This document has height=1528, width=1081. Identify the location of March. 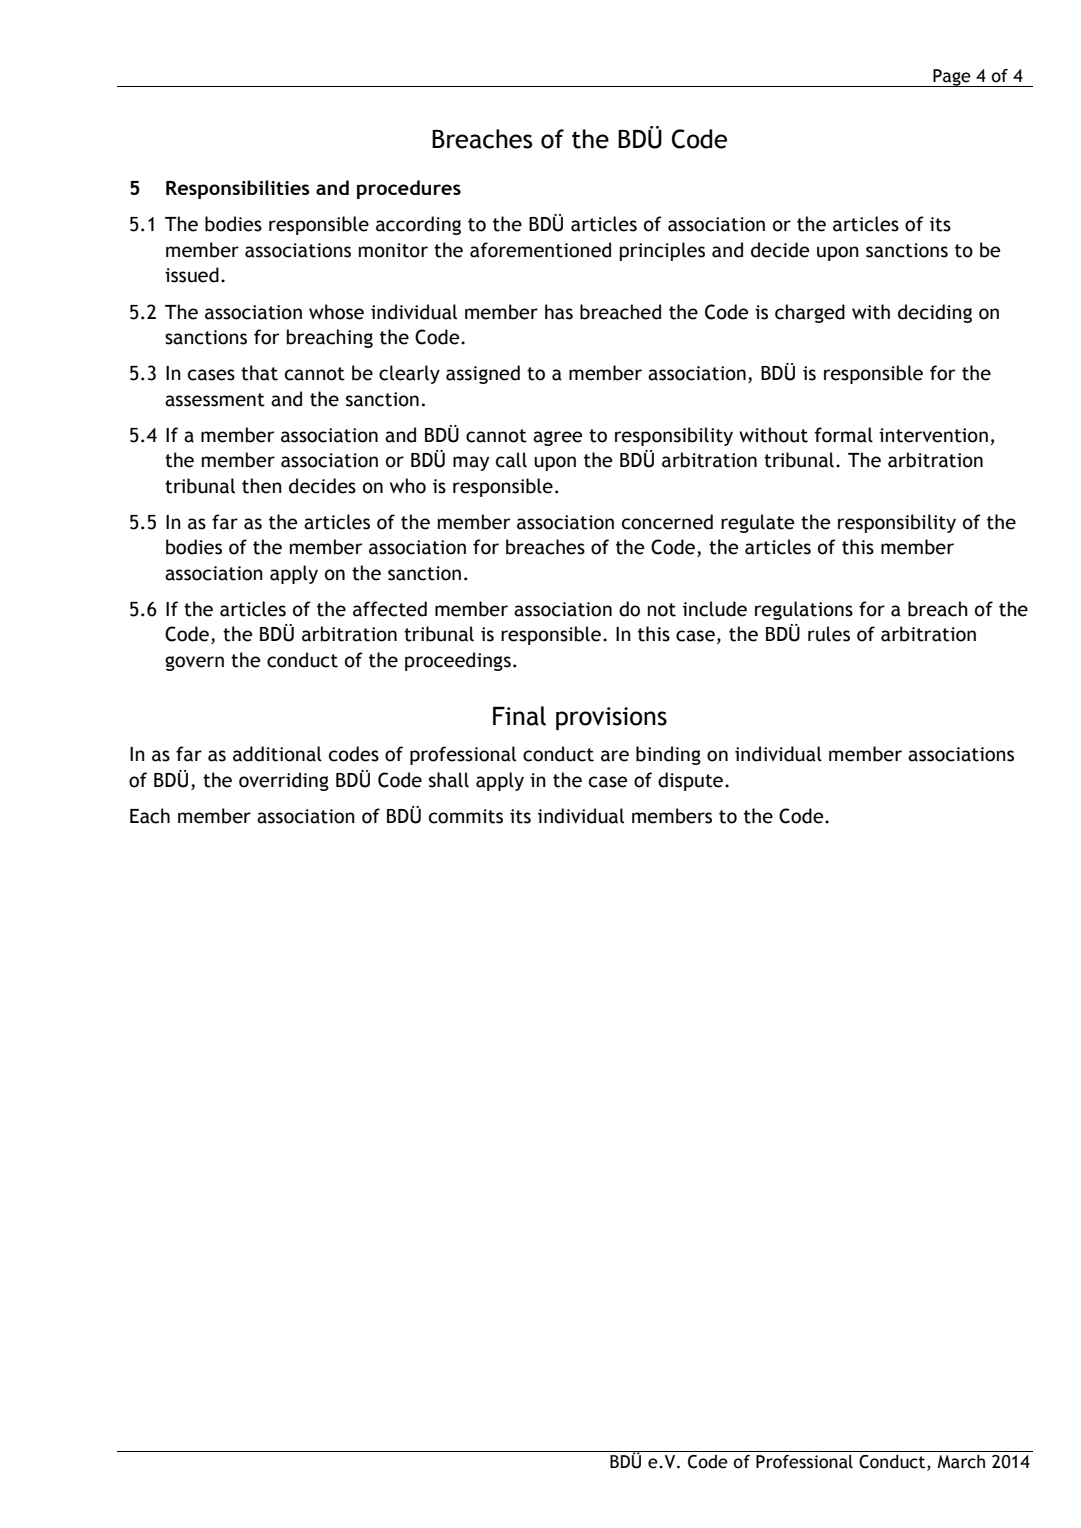
(961, 1462).
